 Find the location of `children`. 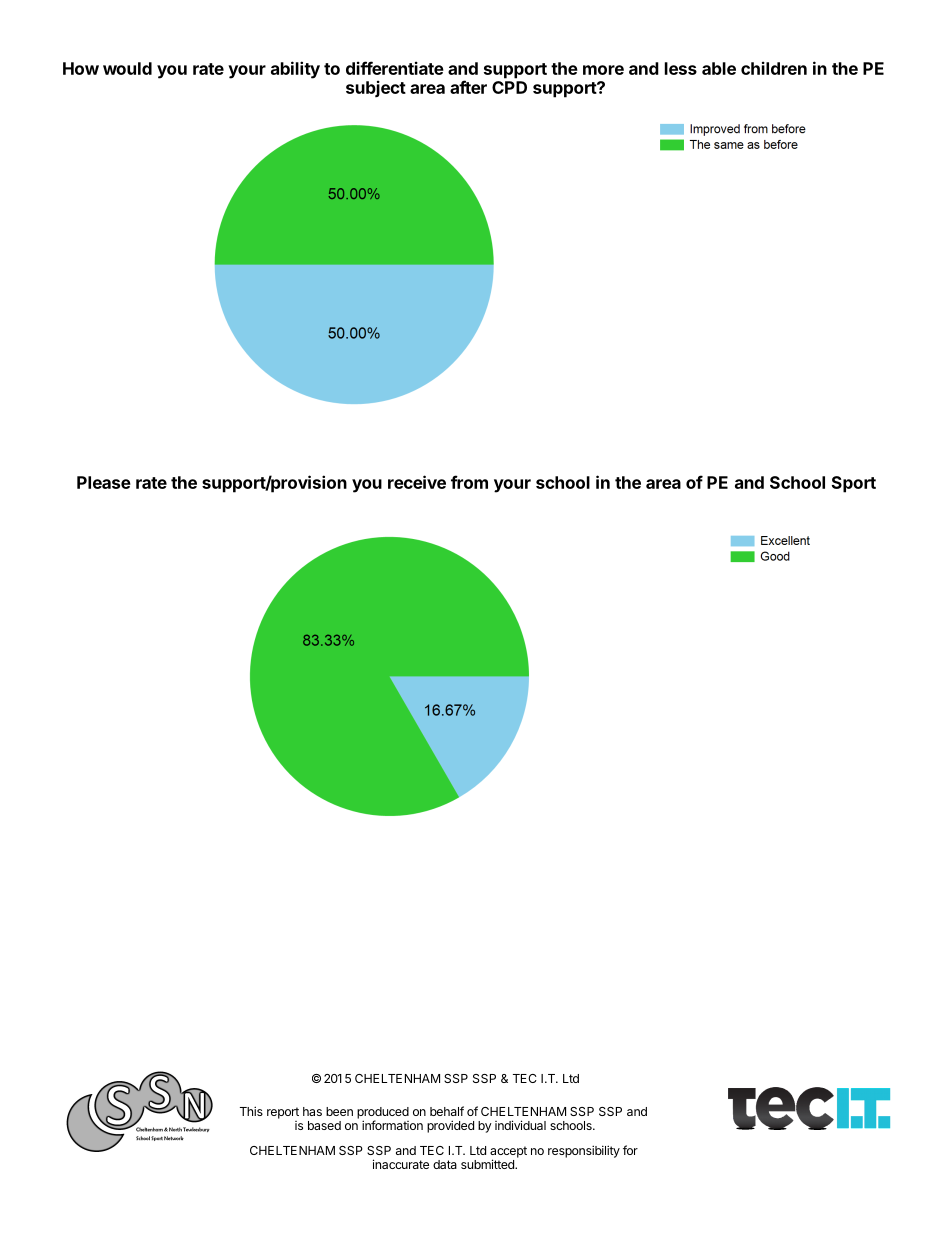

children is located at coordinates (774, 68).
